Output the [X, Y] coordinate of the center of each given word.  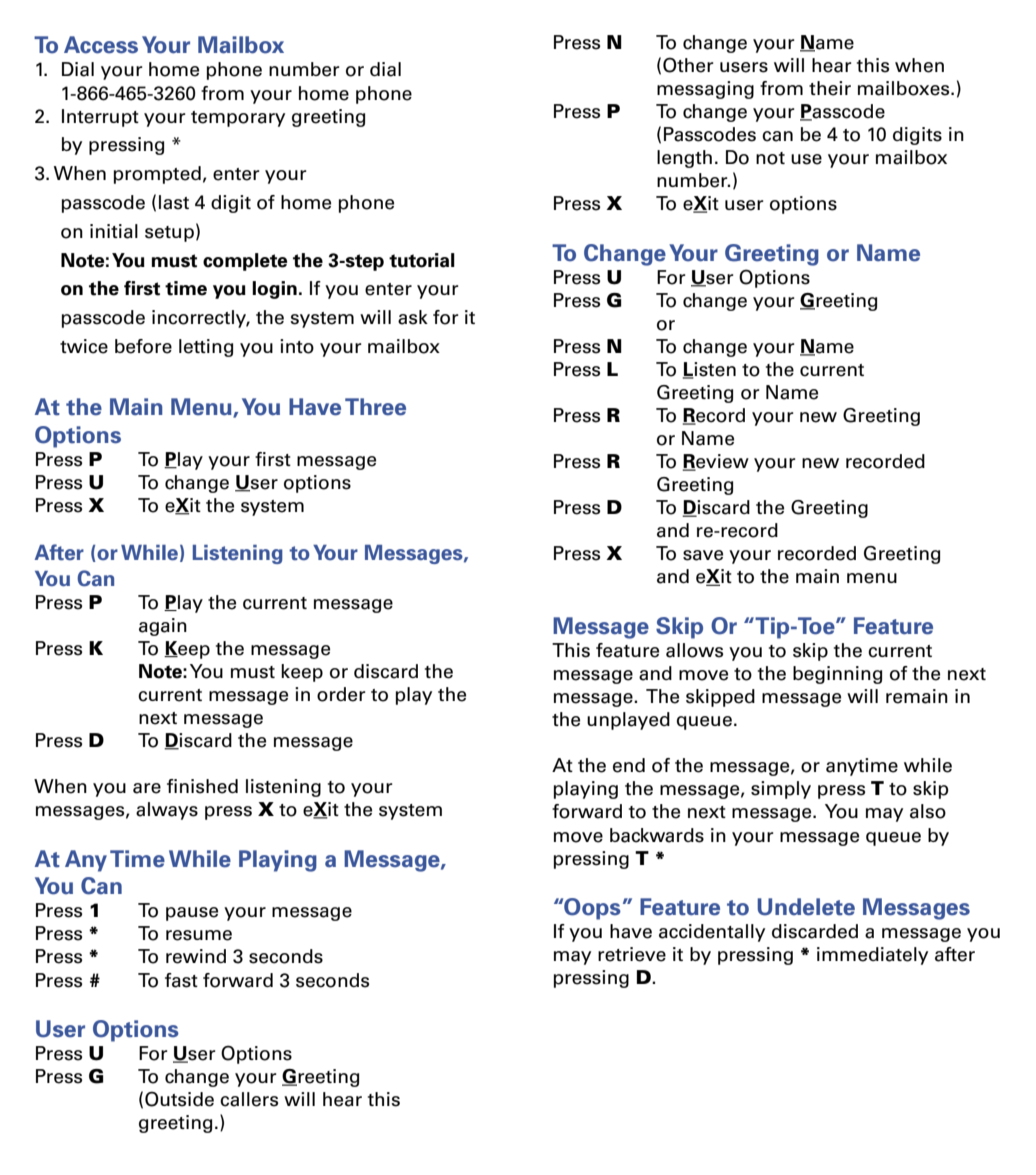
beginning [837, 675]
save [703, 555]
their [830, 88]
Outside [179, 1099]
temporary [238, 119]
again [163, 627]
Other [688, 65]
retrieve [632, 954]
